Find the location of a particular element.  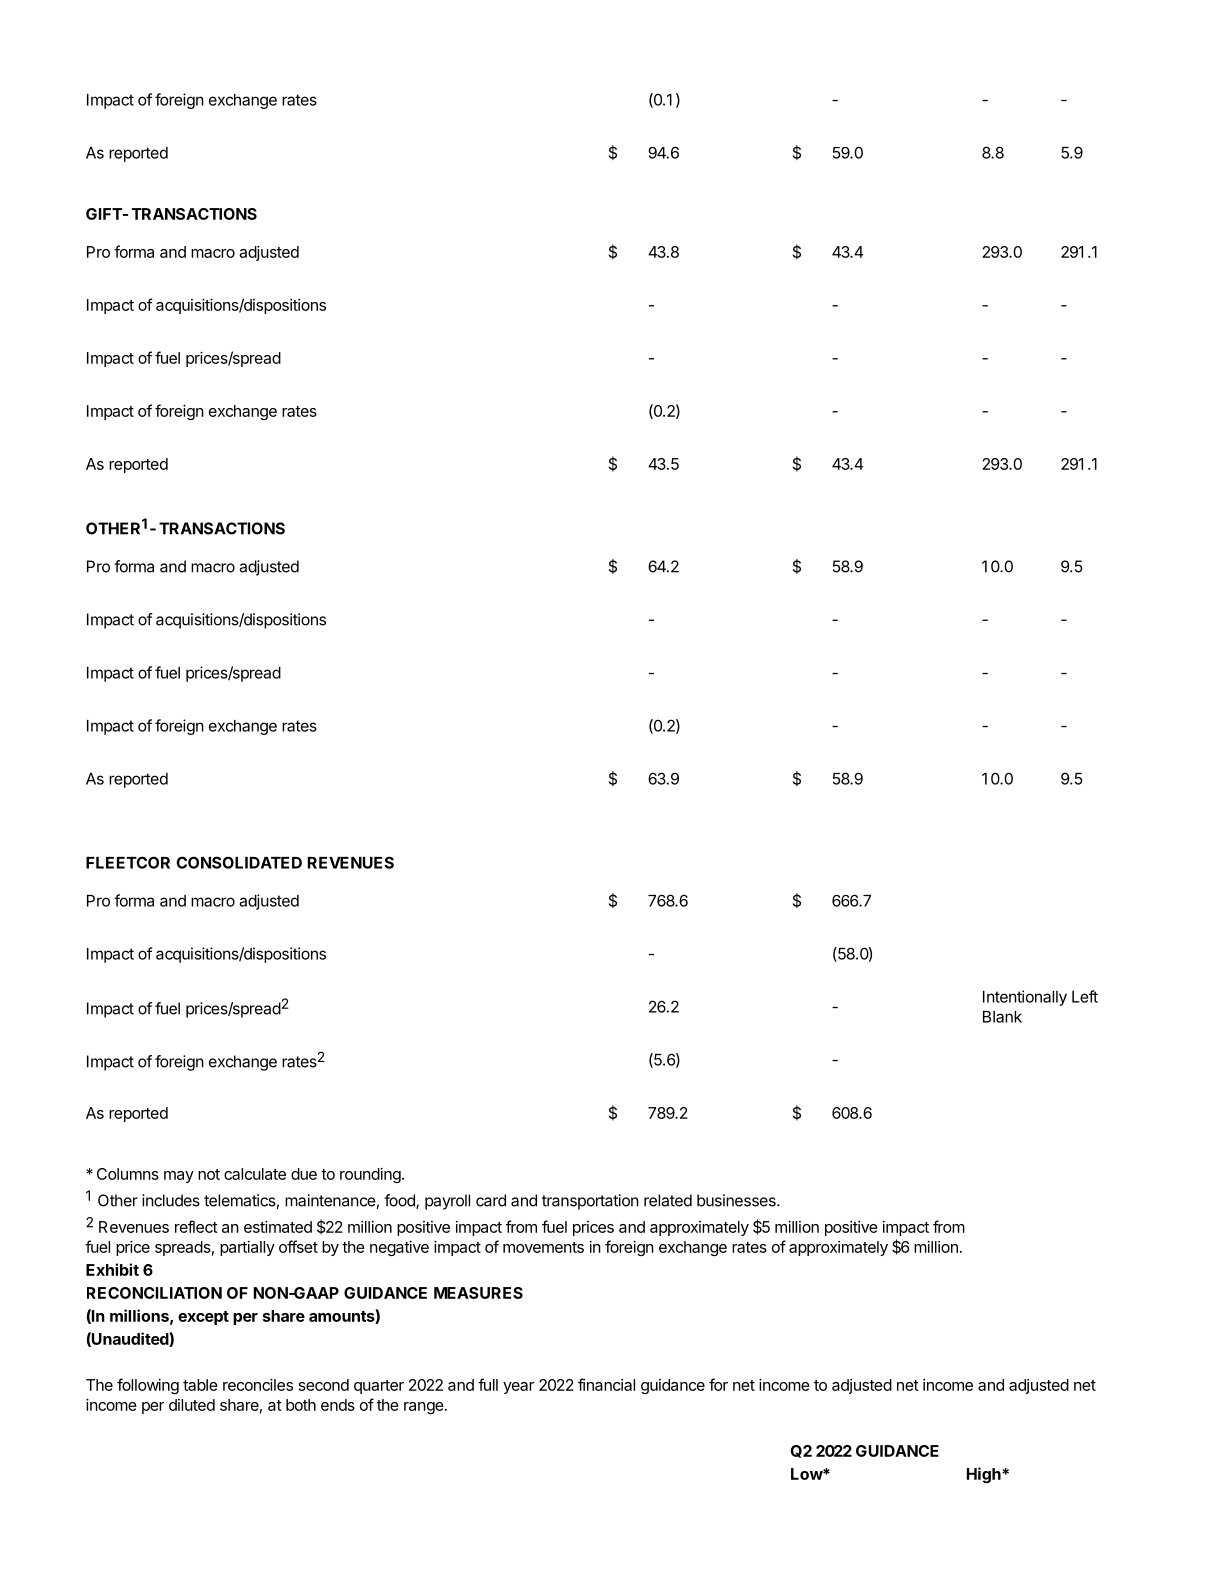

Intentionally is located at coordinates (1025, 998).
